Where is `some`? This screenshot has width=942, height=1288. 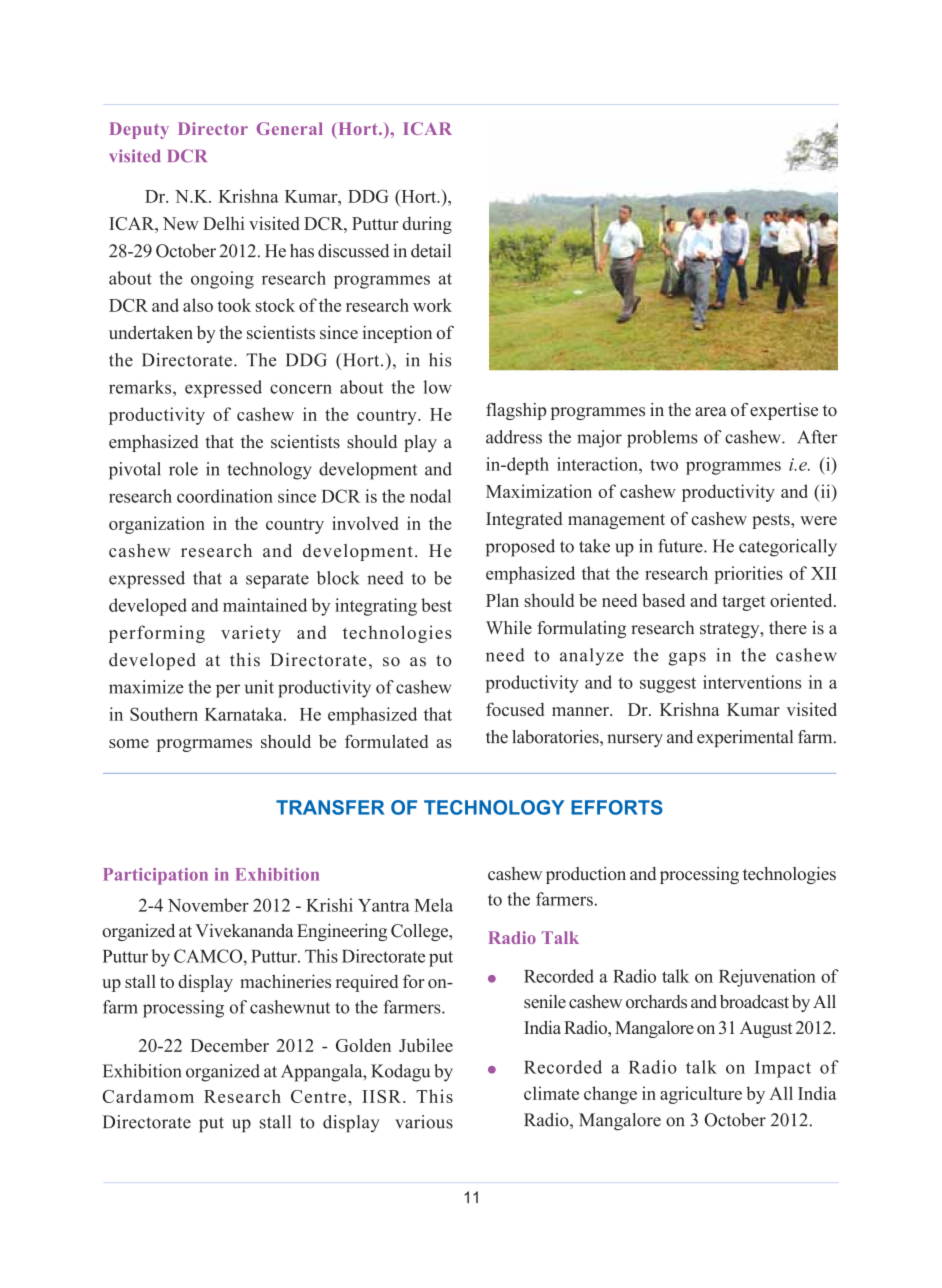
some is located at coordinates (129, 743).
